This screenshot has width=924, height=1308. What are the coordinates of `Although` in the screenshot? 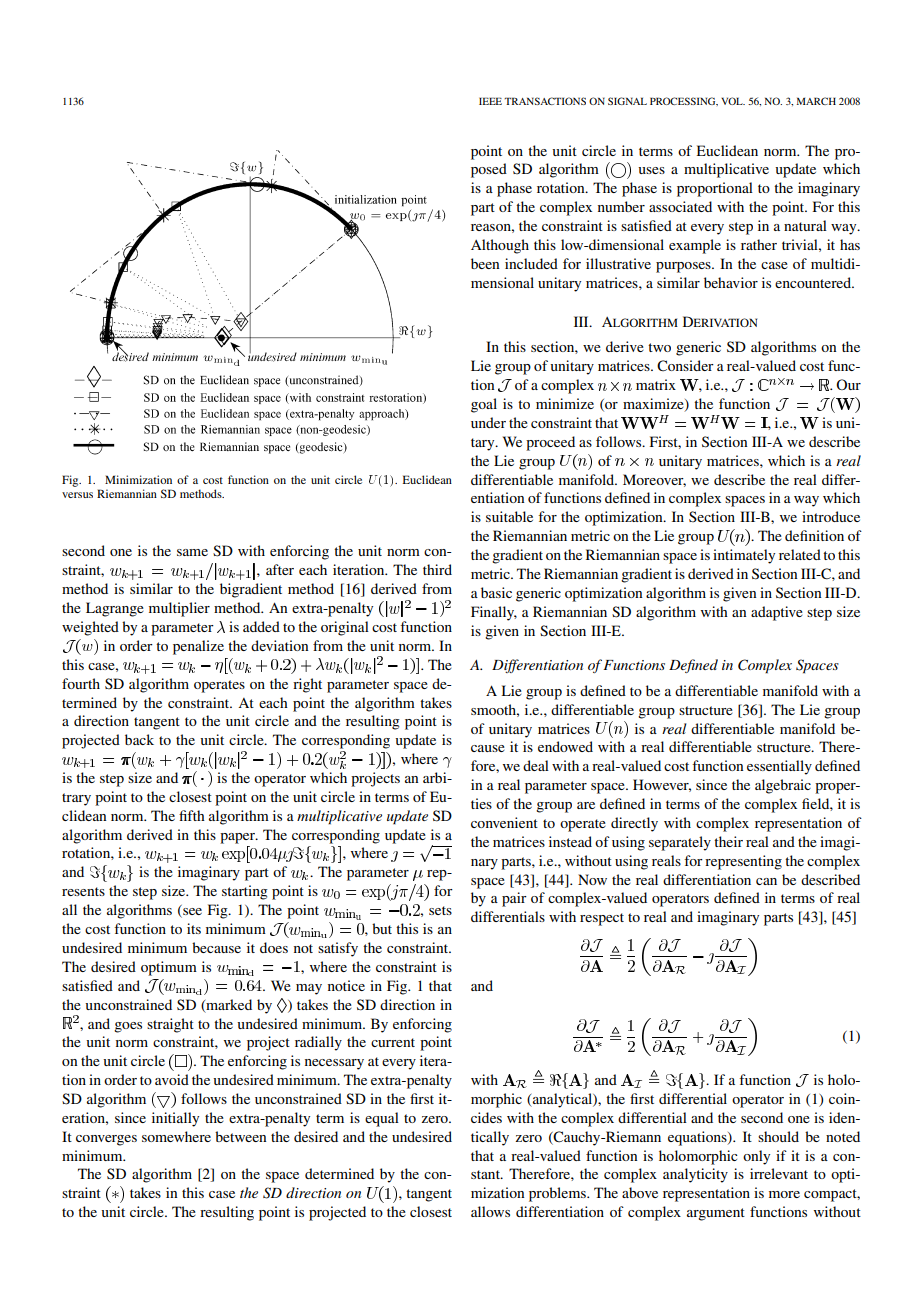 It's located at (500, 246).
